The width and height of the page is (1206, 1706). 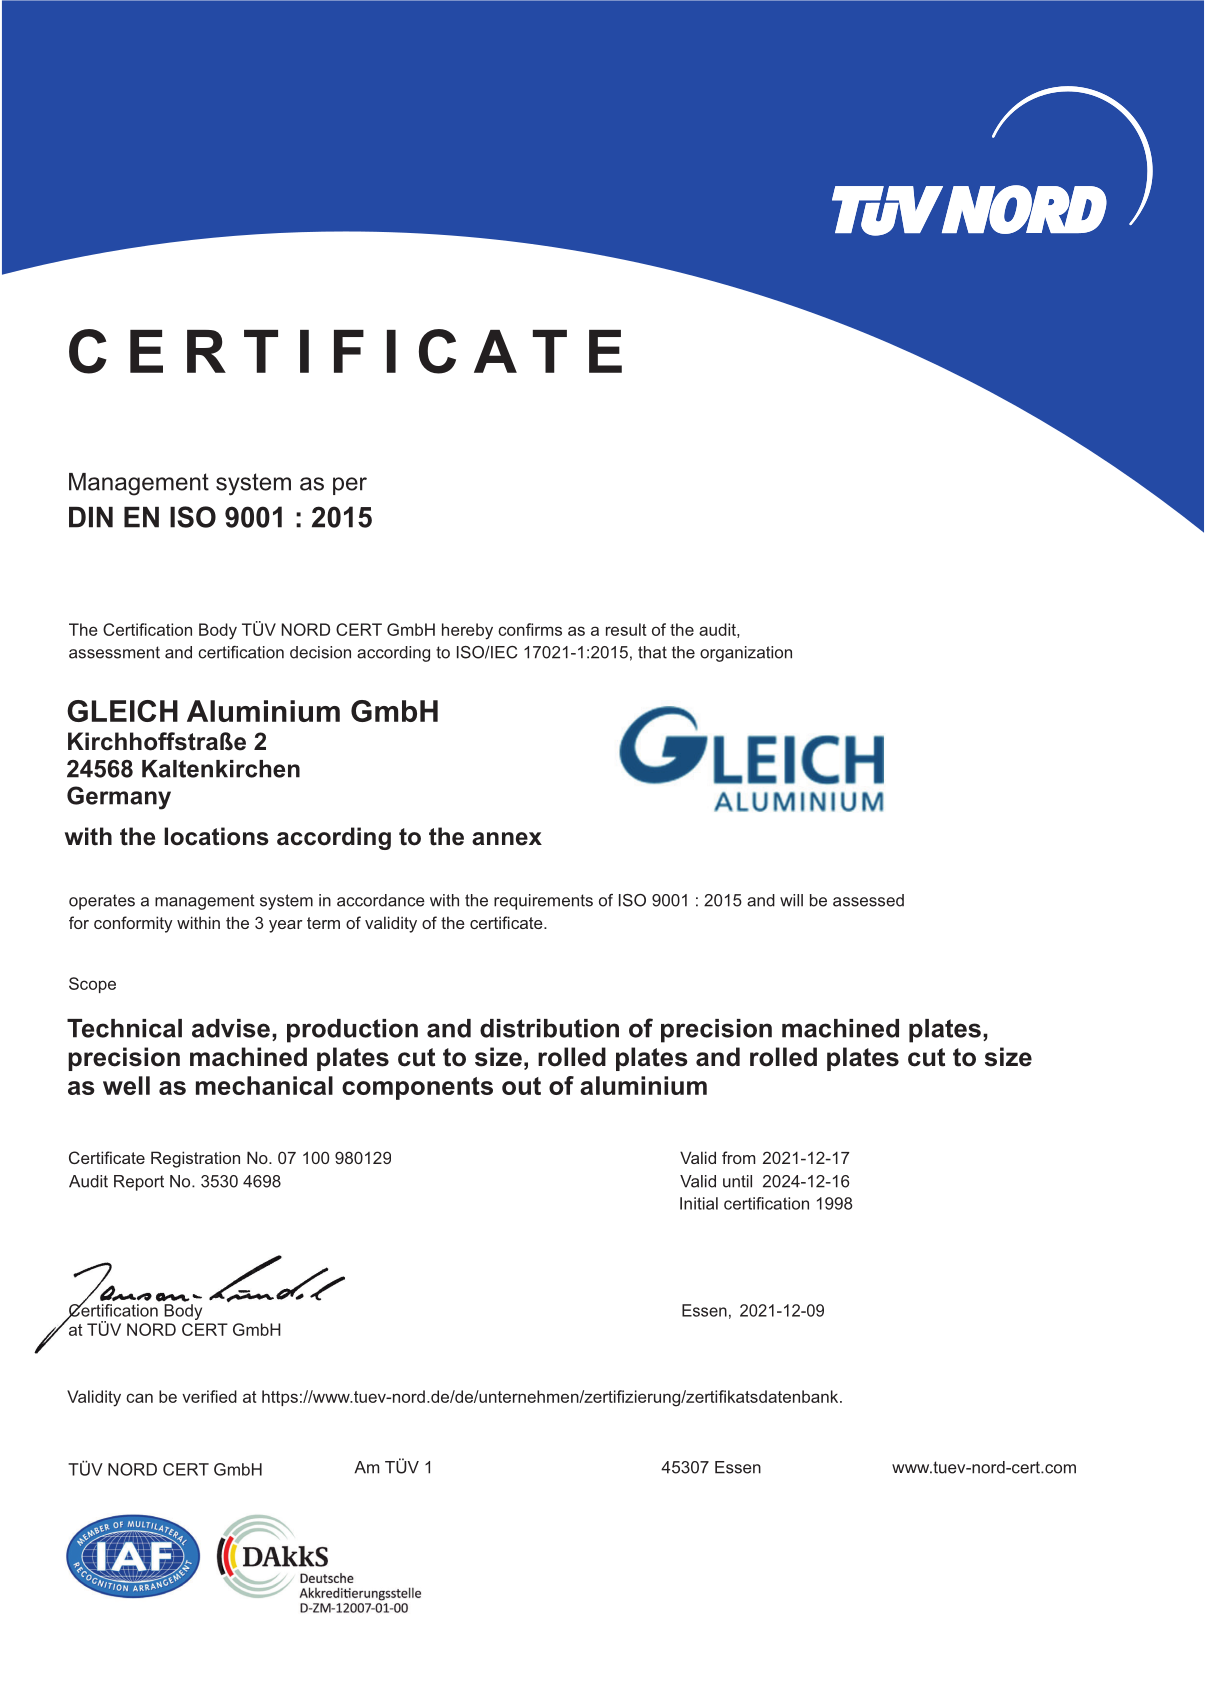 I want to click on will, so click(x=791, y=900).
